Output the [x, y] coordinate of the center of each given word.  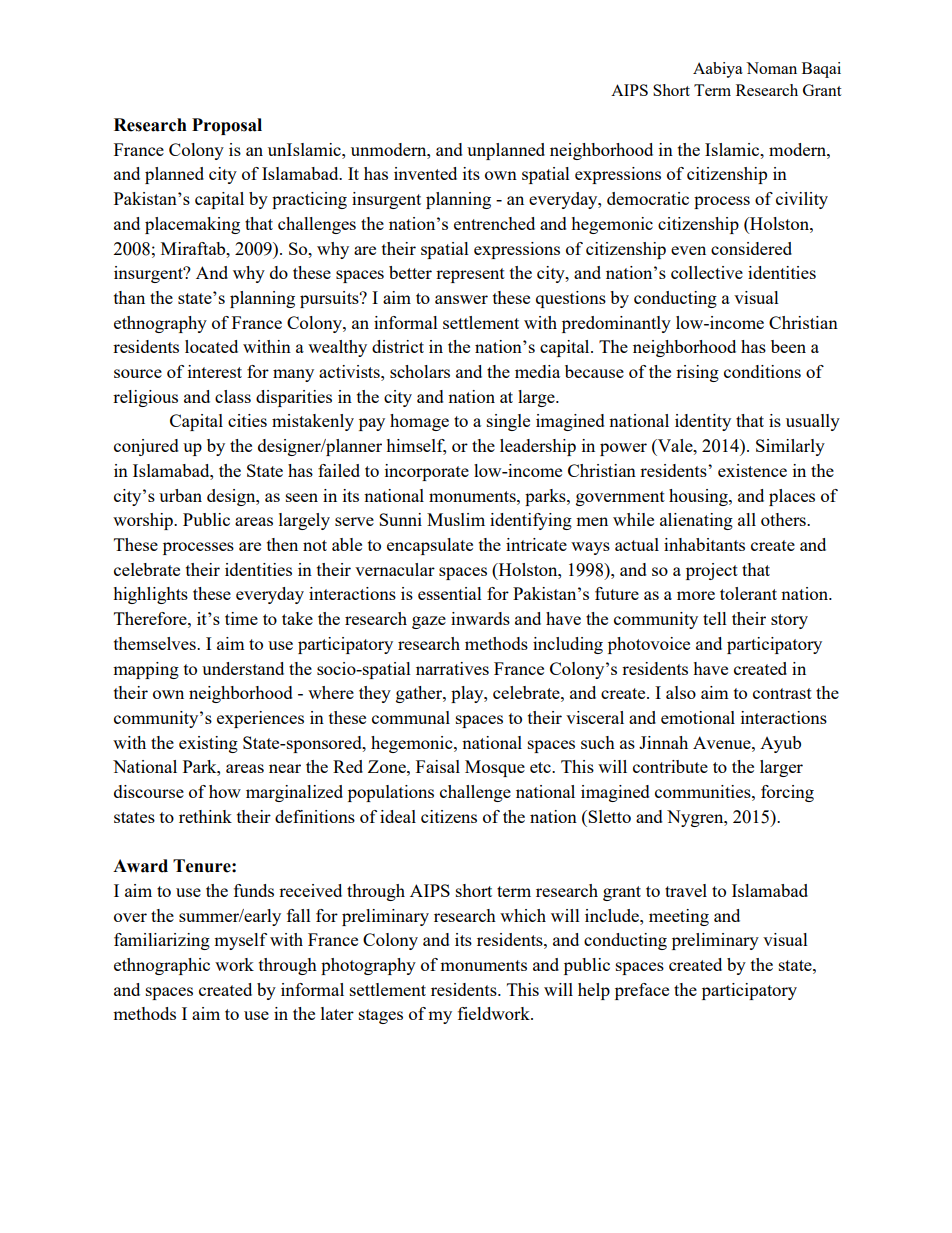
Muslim [456, 519]
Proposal [227, 126]
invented [425, 173]
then [282, 544]
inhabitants [704, 544]
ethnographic [162, 966]
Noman [771, 68]
